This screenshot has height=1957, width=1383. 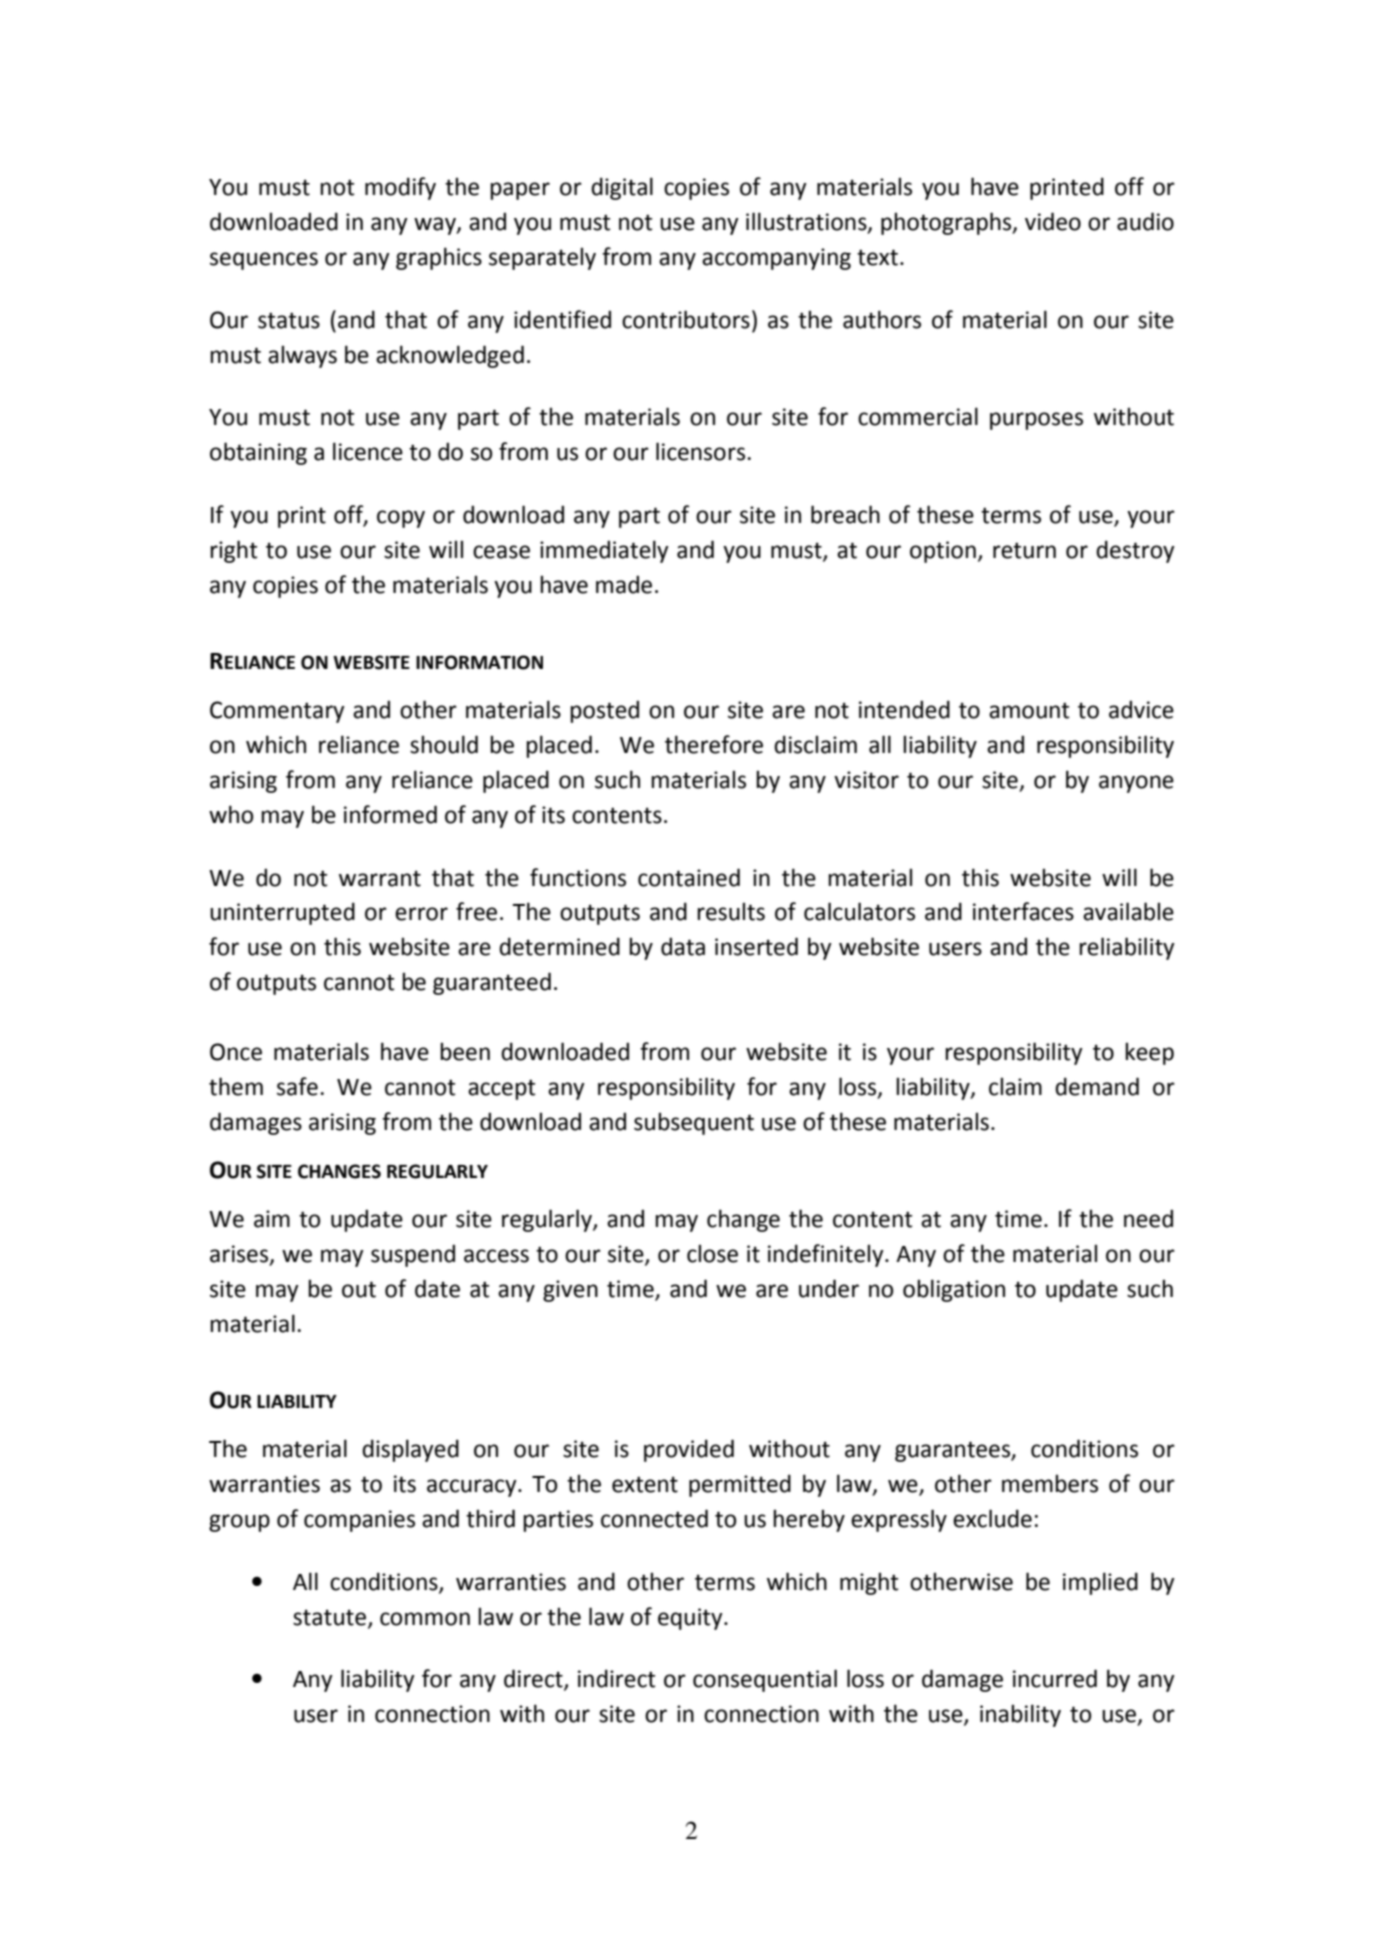 What do you see at coordinates (277, 712) in the screenshot?
I see `Commentary` at bounding box center [277, 712].
